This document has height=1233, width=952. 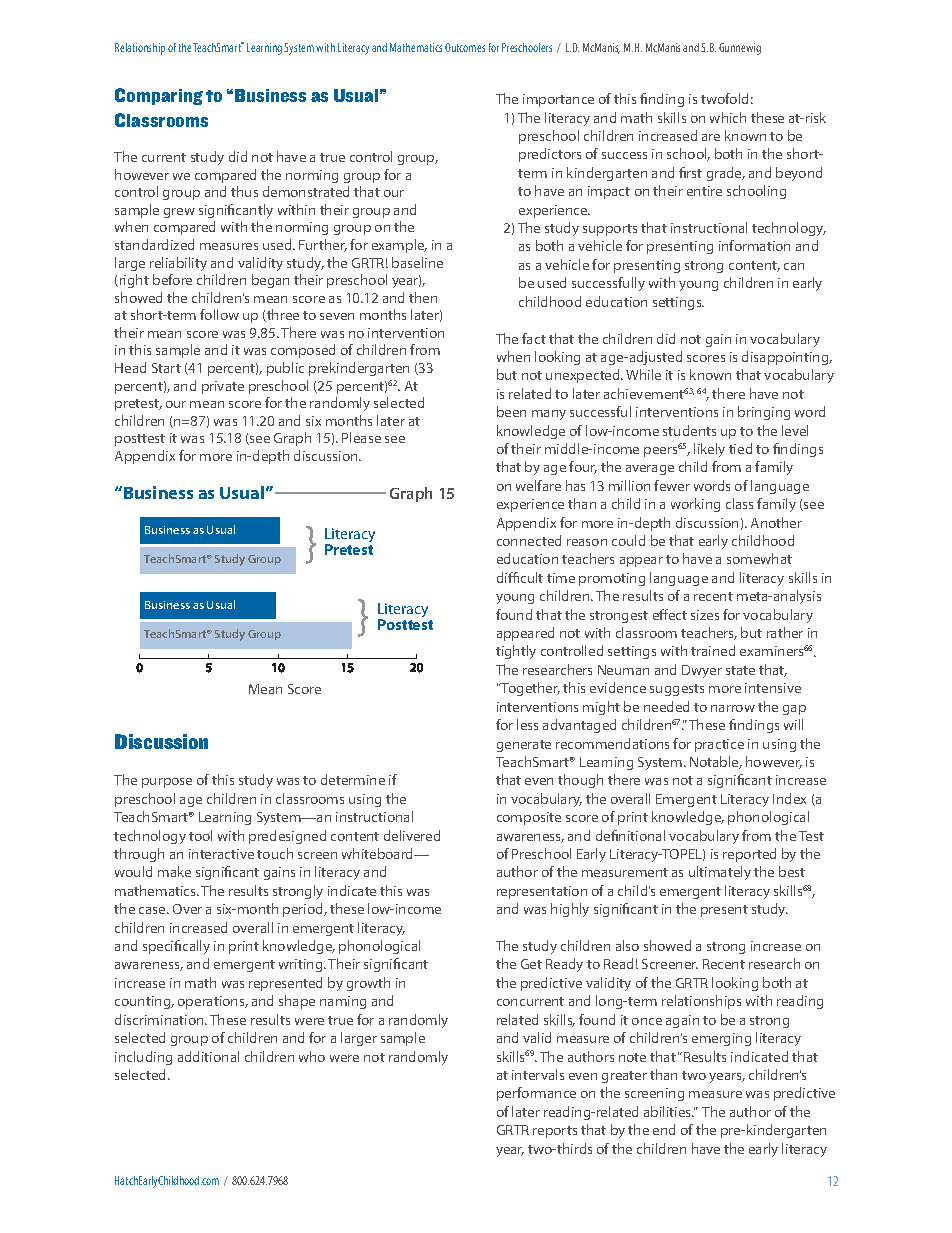 I want to click on Comparing, so click(x=159, y=96).
